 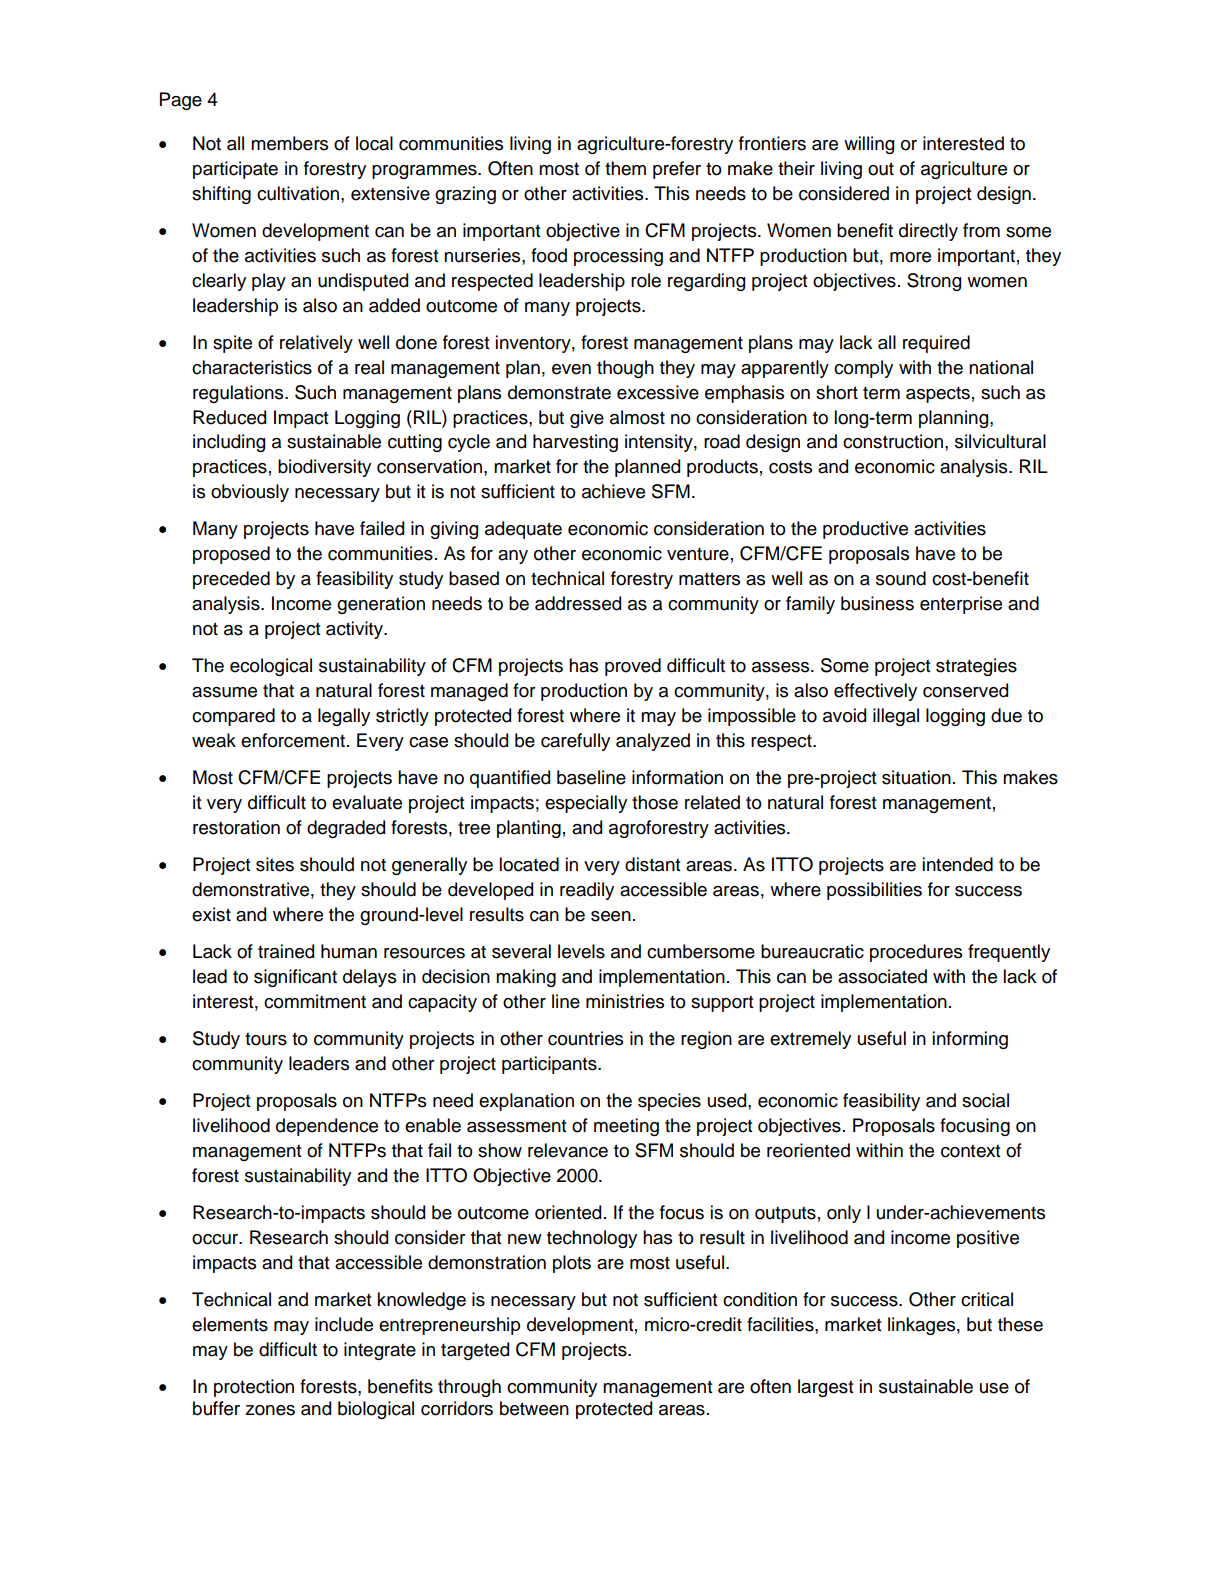 I want to click on members, so click(x=289, y=143).
